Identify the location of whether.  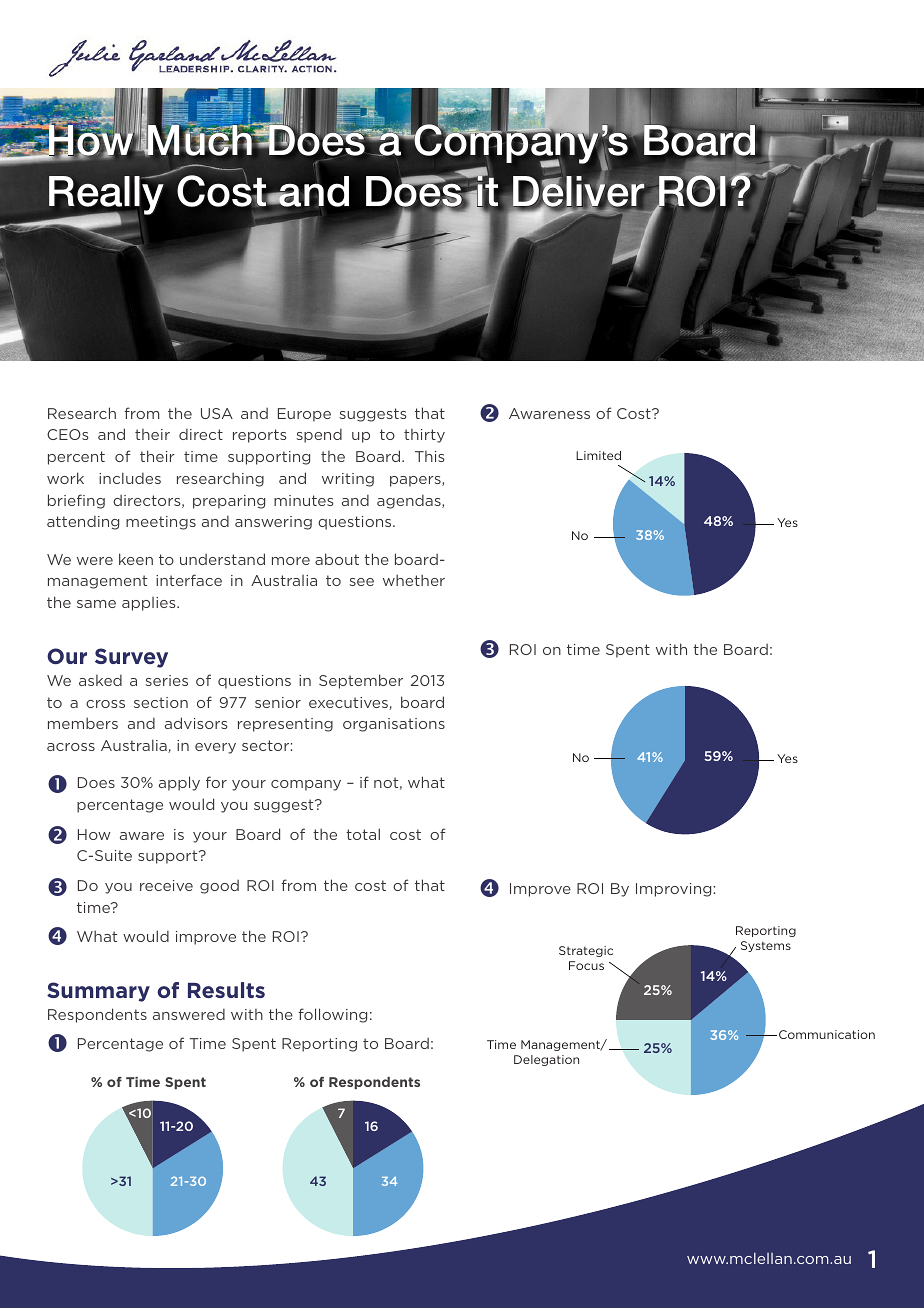
(414, 580).
